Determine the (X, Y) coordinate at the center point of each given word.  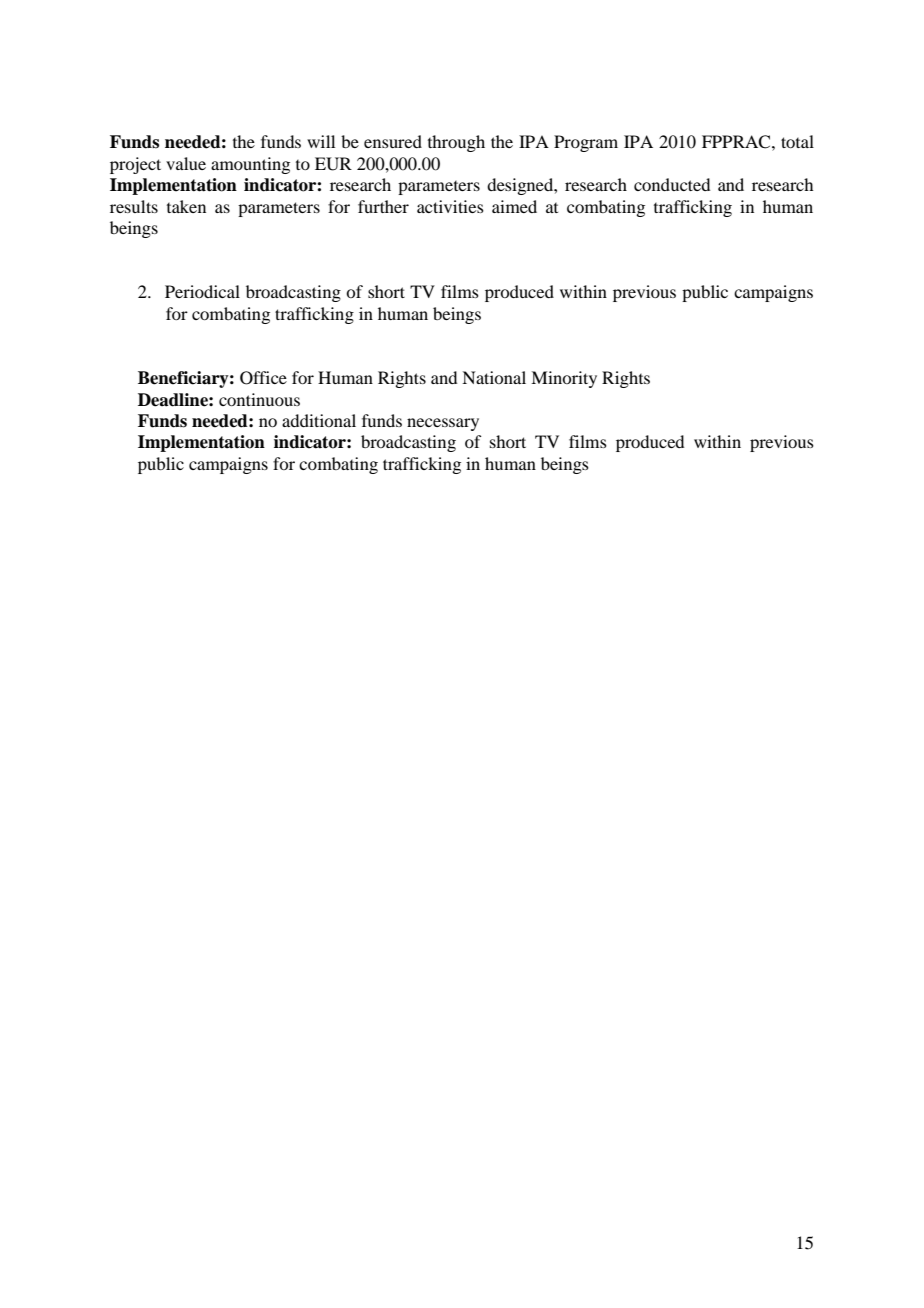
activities (450, 206)
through (456, 143)
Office (263, 378)
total (797, 141)
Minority (564, 379)
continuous (259, 399)
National (494, 377)
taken (186, 206)
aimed (514, 206)
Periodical (202, 291)
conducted (672, 184)
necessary (443, 424)
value (186, 163)
